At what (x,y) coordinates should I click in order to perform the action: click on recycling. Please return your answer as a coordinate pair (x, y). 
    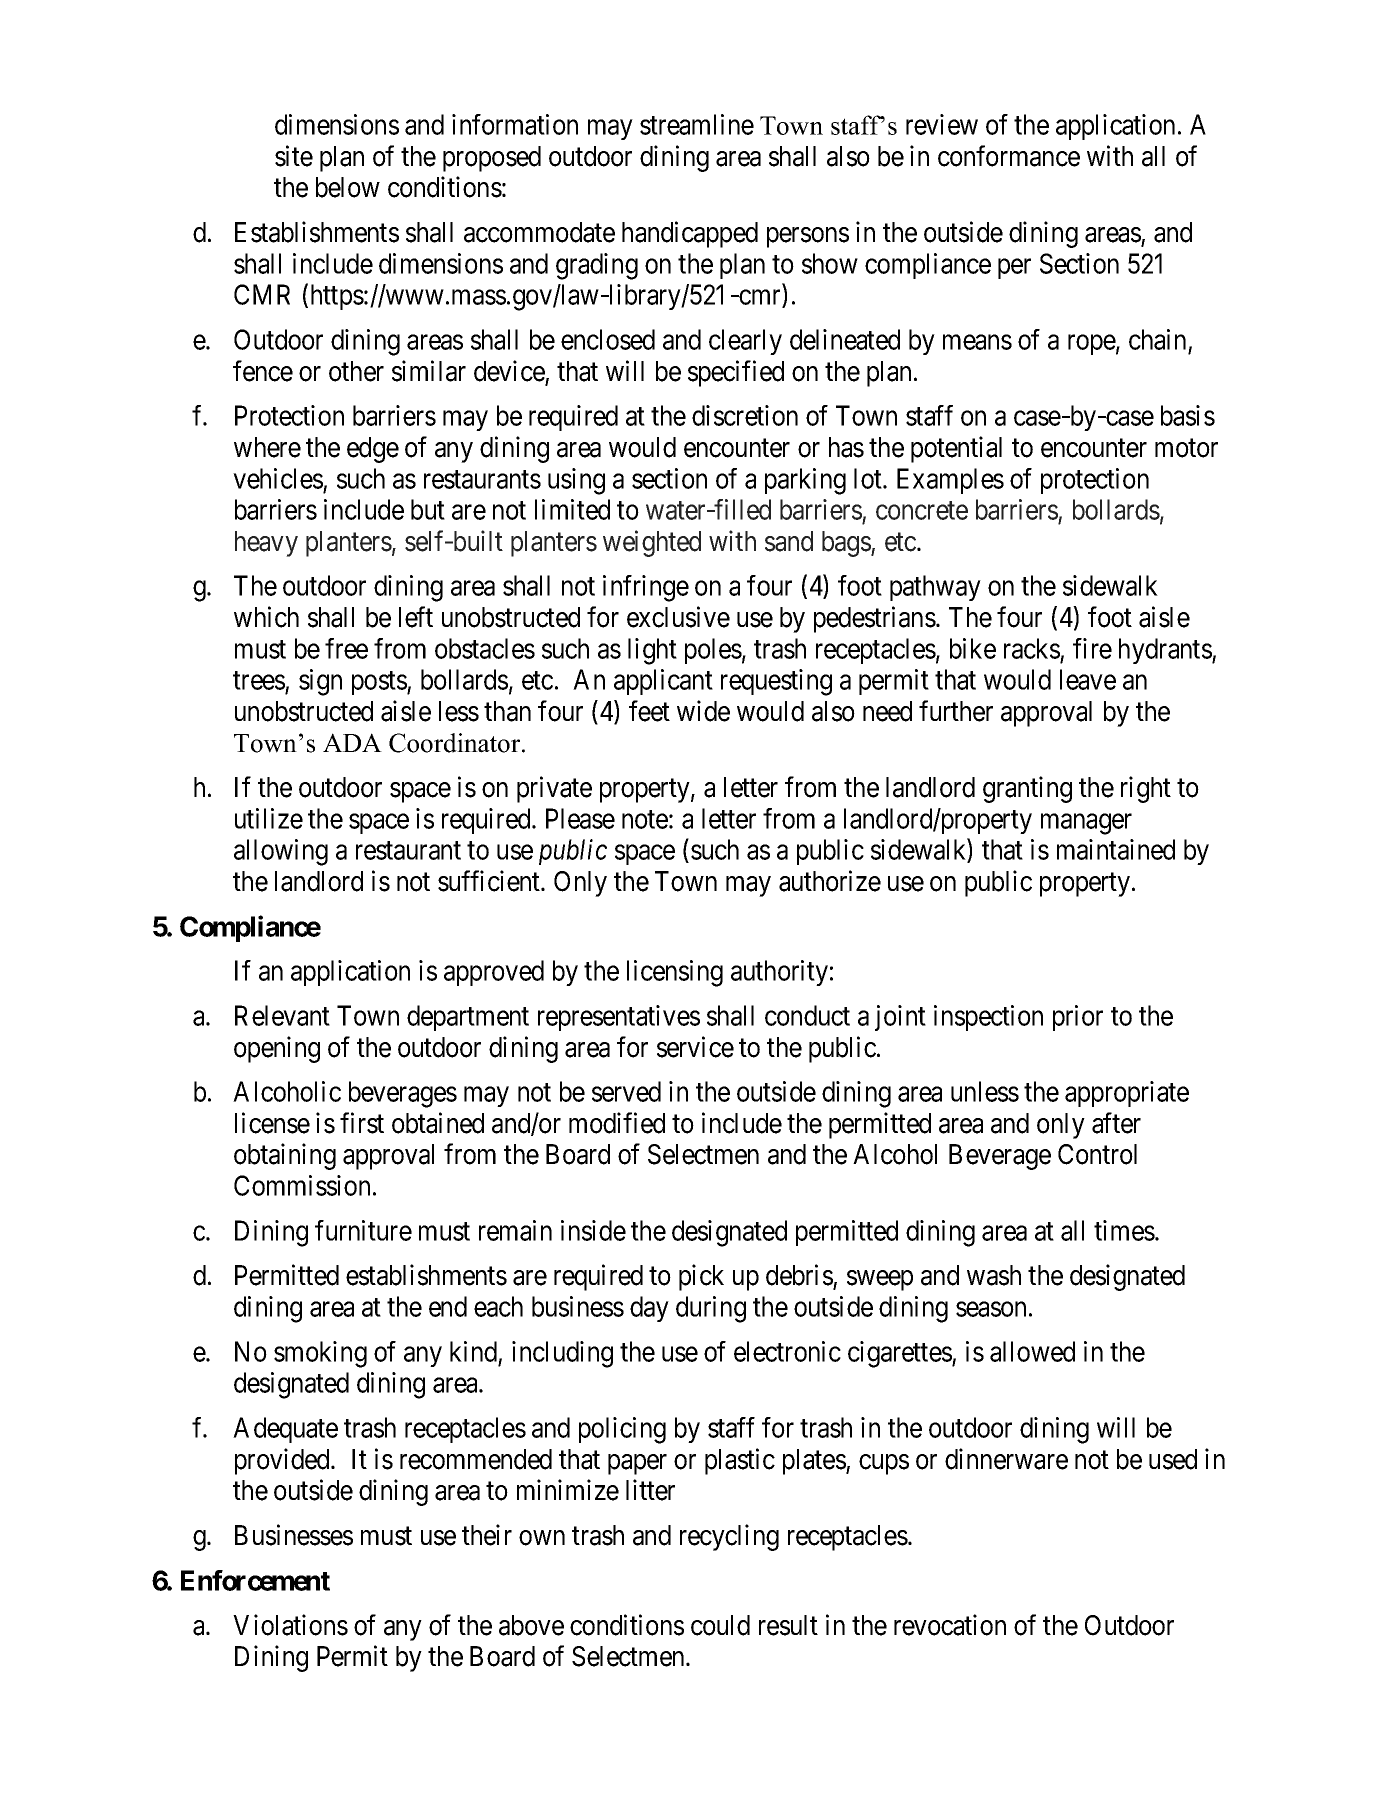
    Looking at the image, I should click on (729, 1537).
